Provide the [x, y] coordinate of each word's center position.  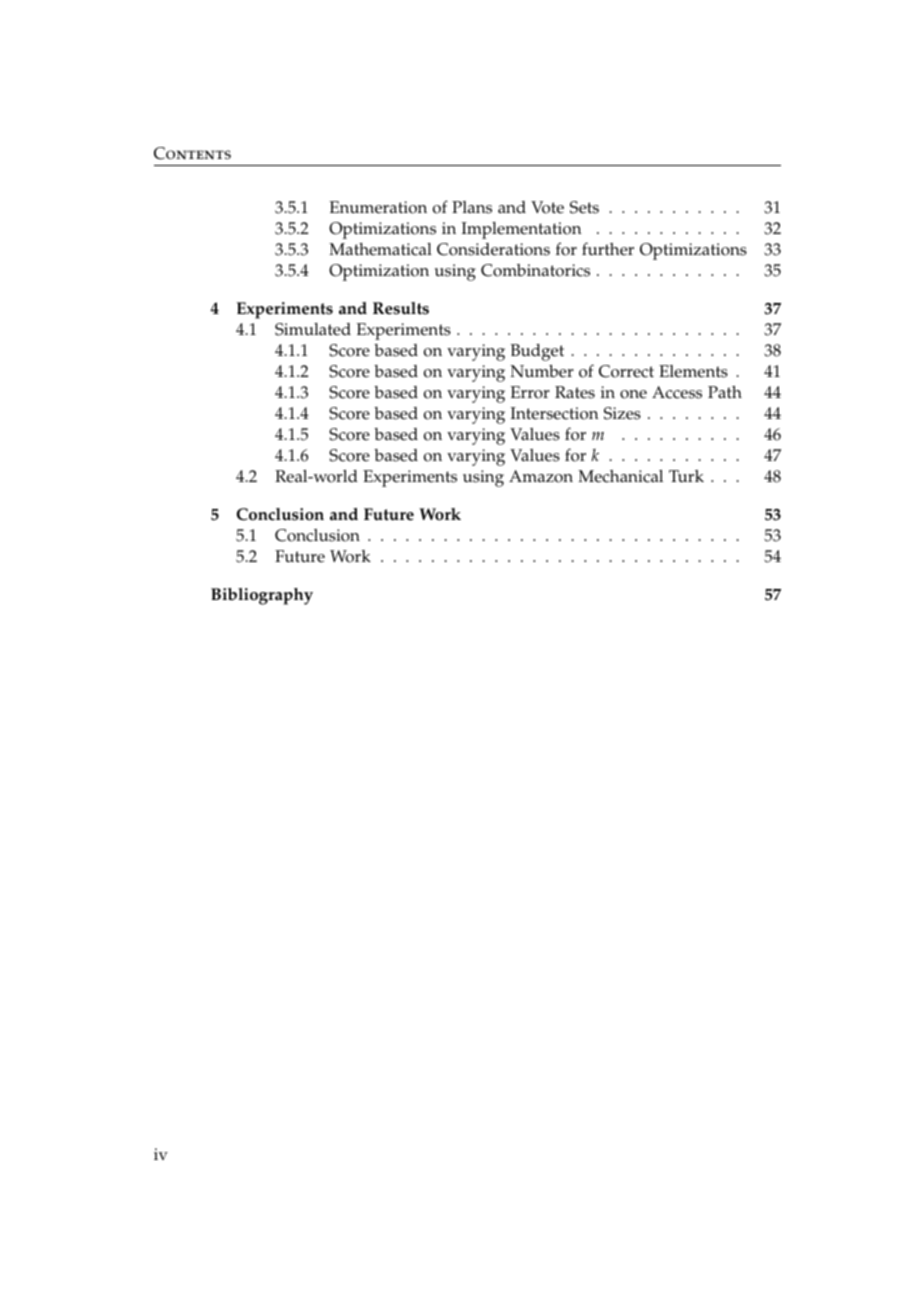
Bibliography [262, 596]
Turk [686, 476]
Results [401, 308]
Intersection [554, 413]
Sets [584, 207]
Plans [472, 207]
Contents [192, 153]
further [608, 249]
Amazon [541, 476]
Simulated [313, 329]
